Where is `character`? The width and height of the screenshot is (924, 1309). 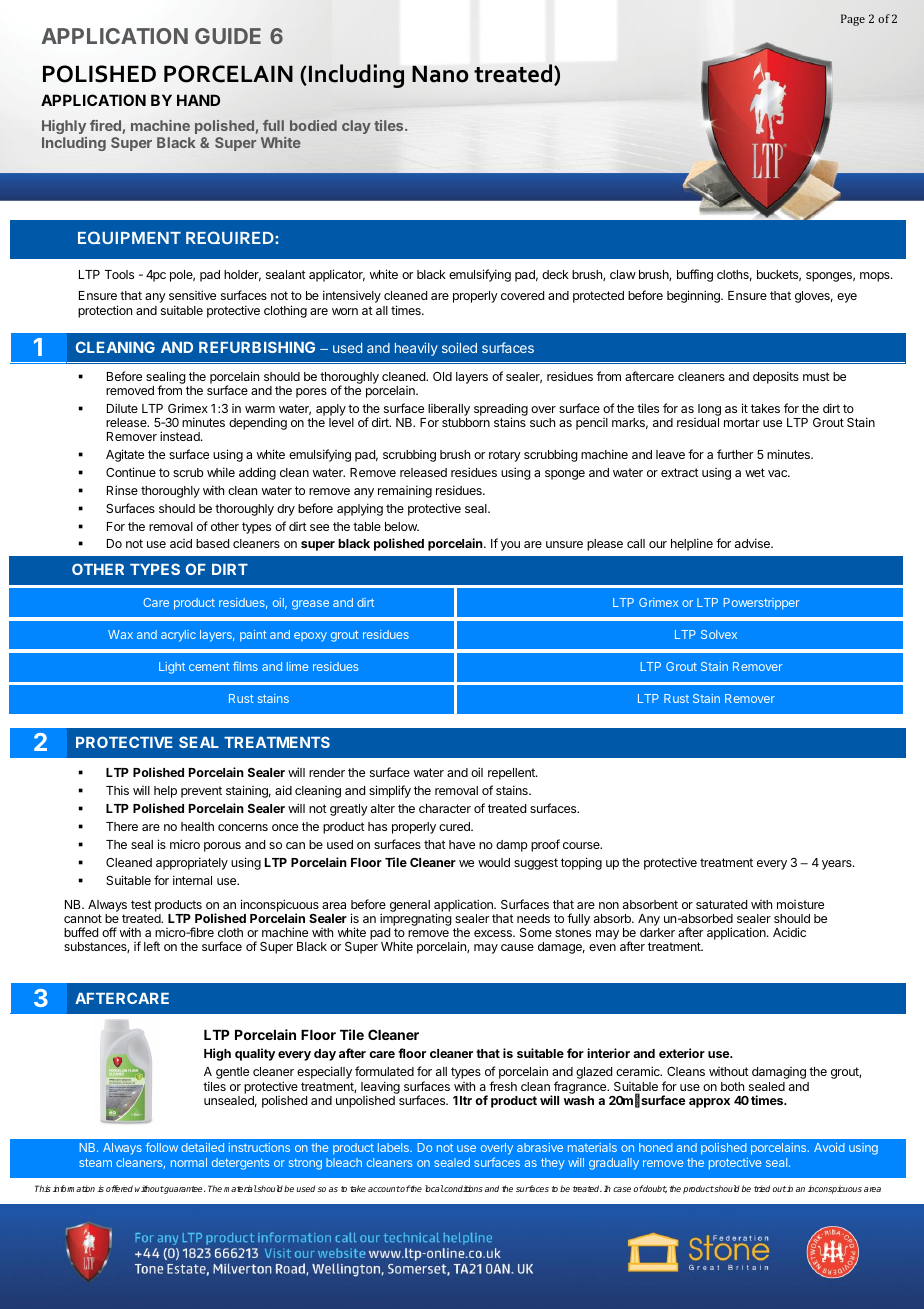 character is located at coordinates (445, 808).
